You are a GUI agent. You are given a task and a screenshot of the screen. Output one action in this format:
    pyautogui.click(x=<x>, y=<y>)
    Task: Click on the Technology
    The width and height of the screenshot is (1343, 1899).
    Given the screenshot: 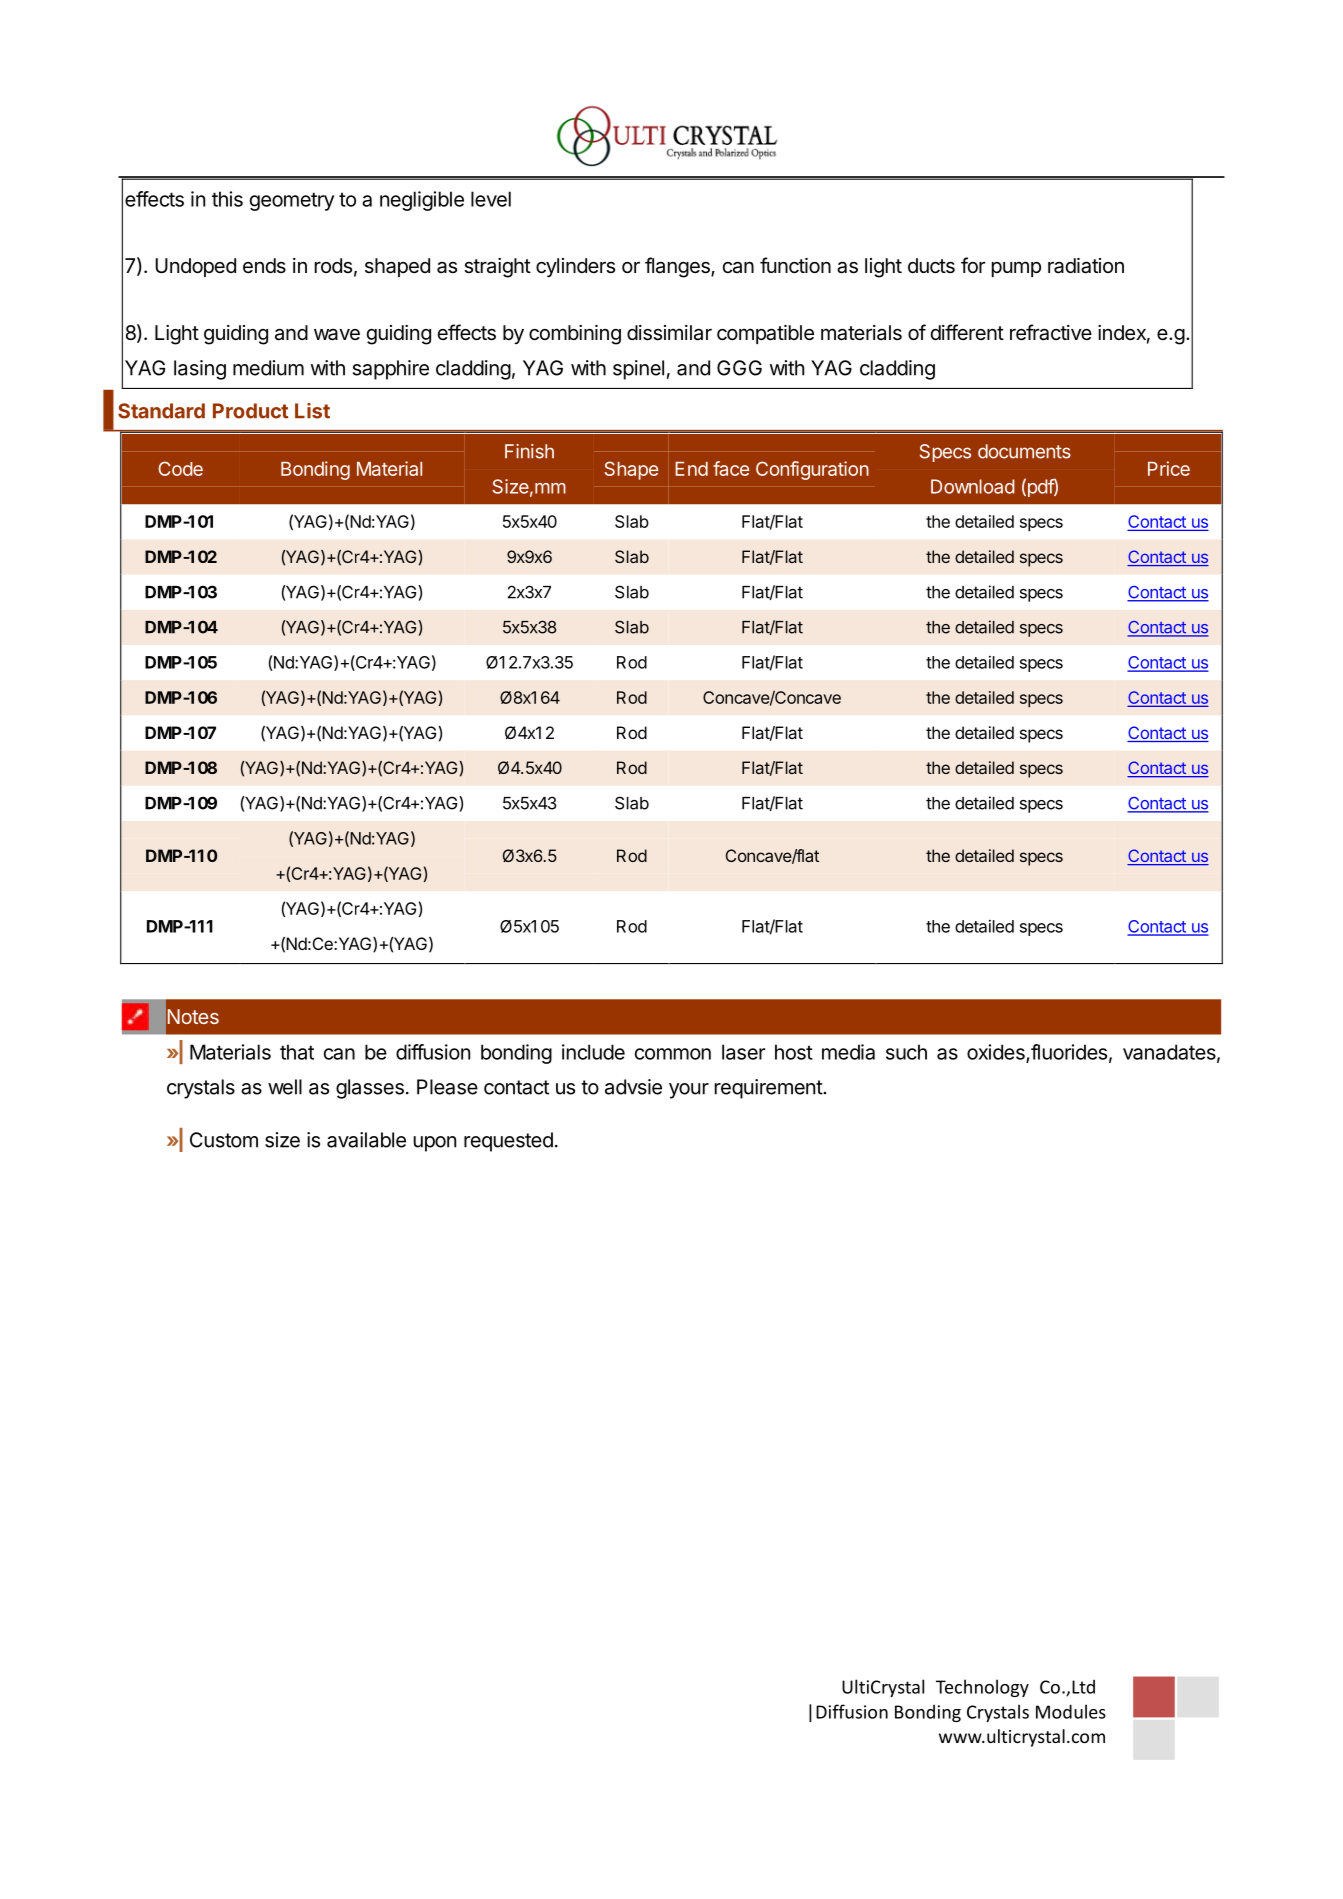 What is the action you would take?
    pyautogui.click(x=982, y=1688)
